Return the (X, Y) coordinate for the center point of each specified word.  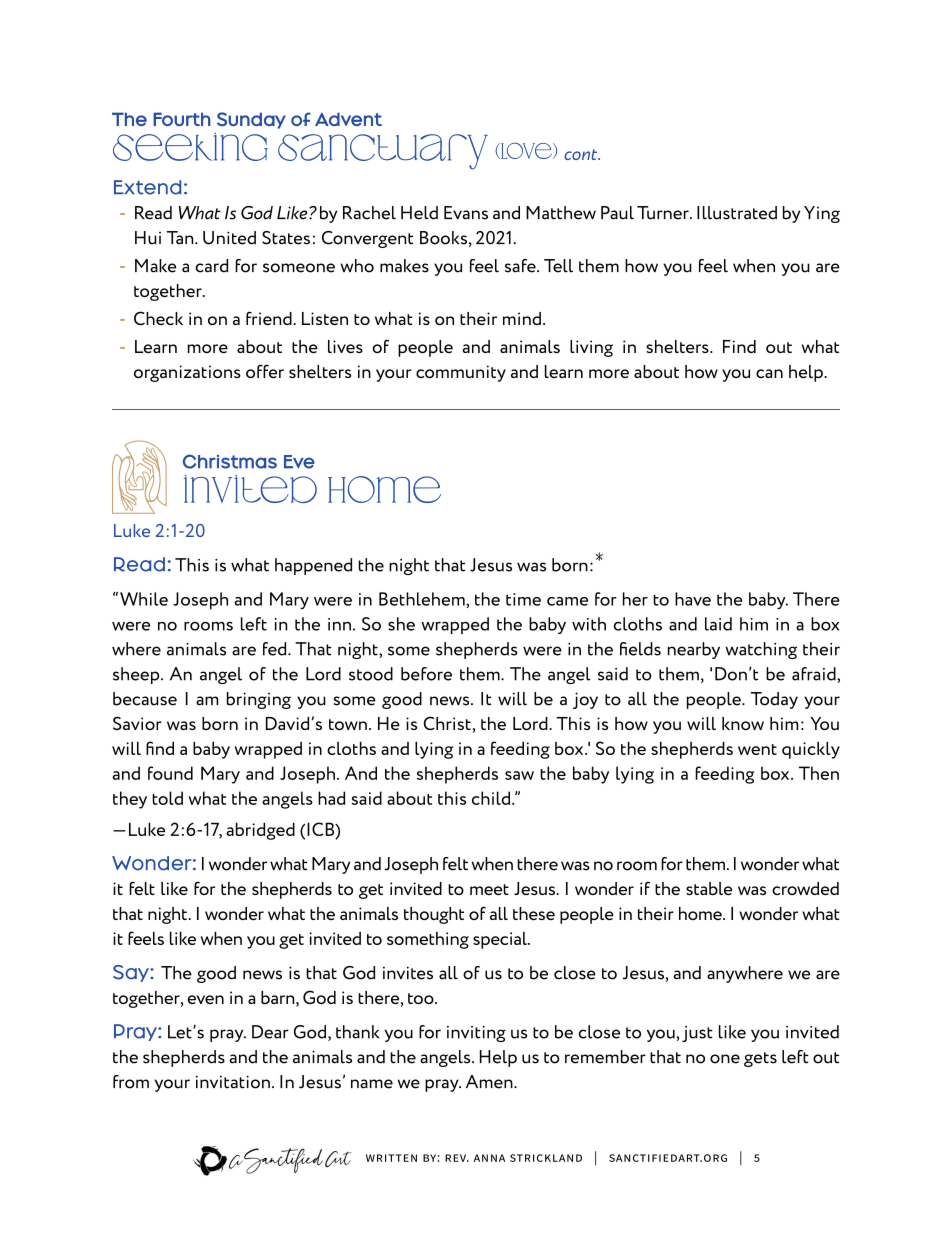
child (491, 798)
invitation (233, 1082)
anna (489, 1158)
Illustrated (737, 213)
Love (526, 151)
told (167, 798)
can (769, 373)
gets (760, 1059)
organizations (187, 373)
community (461, 373)
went (757, 749)
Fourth (182, 119)
